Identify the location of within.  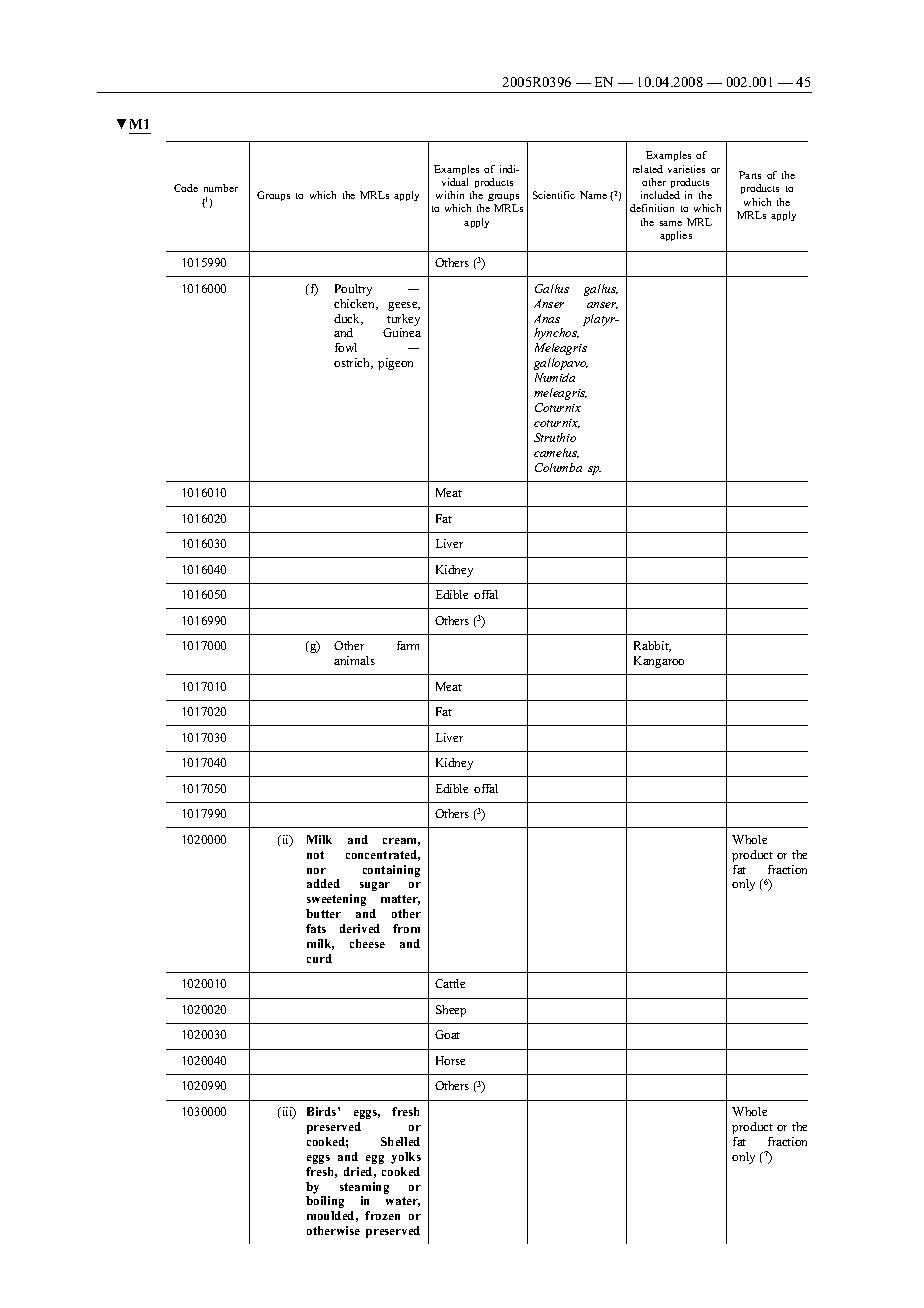
(450, 195).
